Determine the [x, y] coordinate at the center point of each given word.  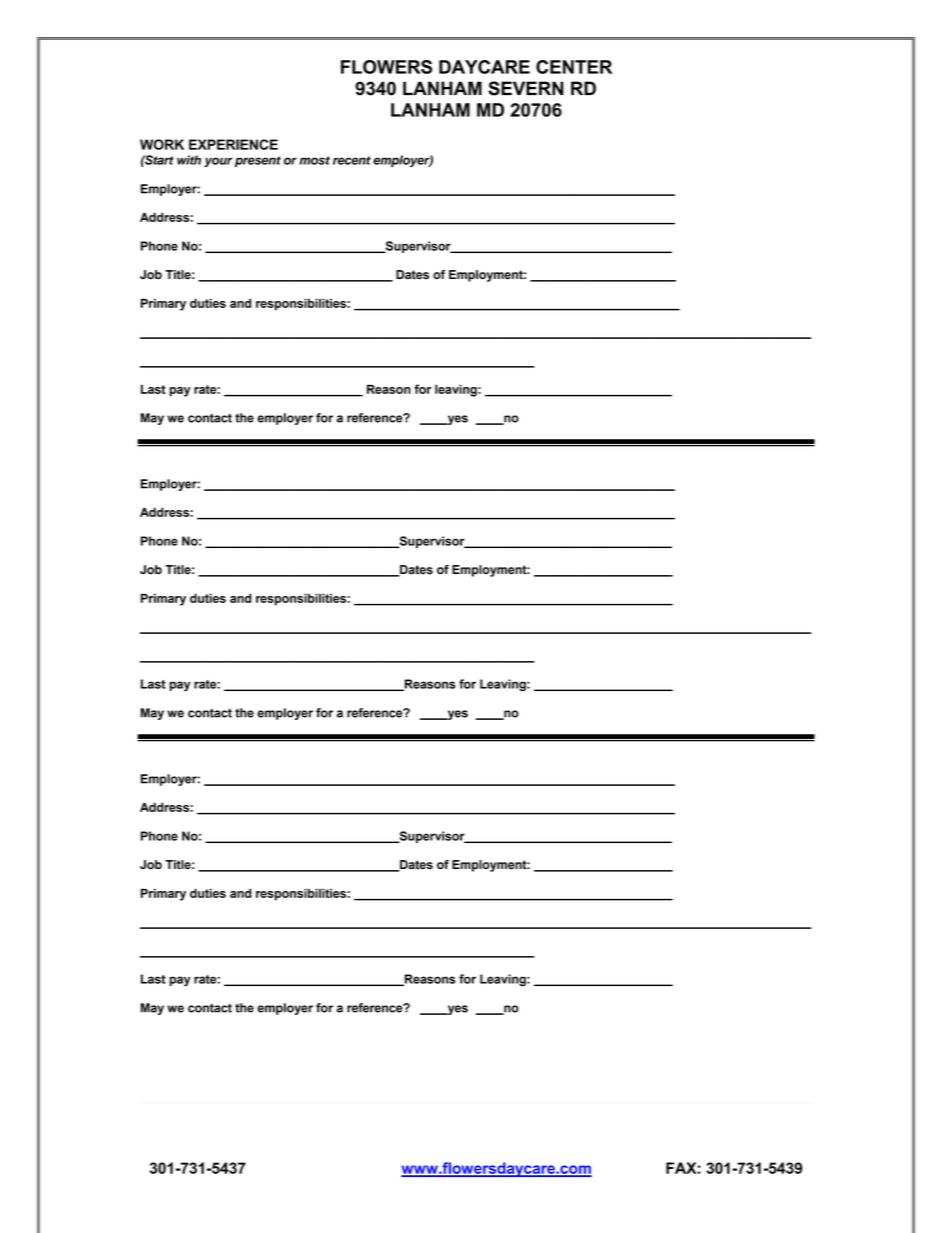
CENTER [574, 67]
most [315, 160]
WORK [162, 144]
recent [352, 160]
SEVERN [526, 88]
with [189, 160]
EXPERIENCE [233, 144]
